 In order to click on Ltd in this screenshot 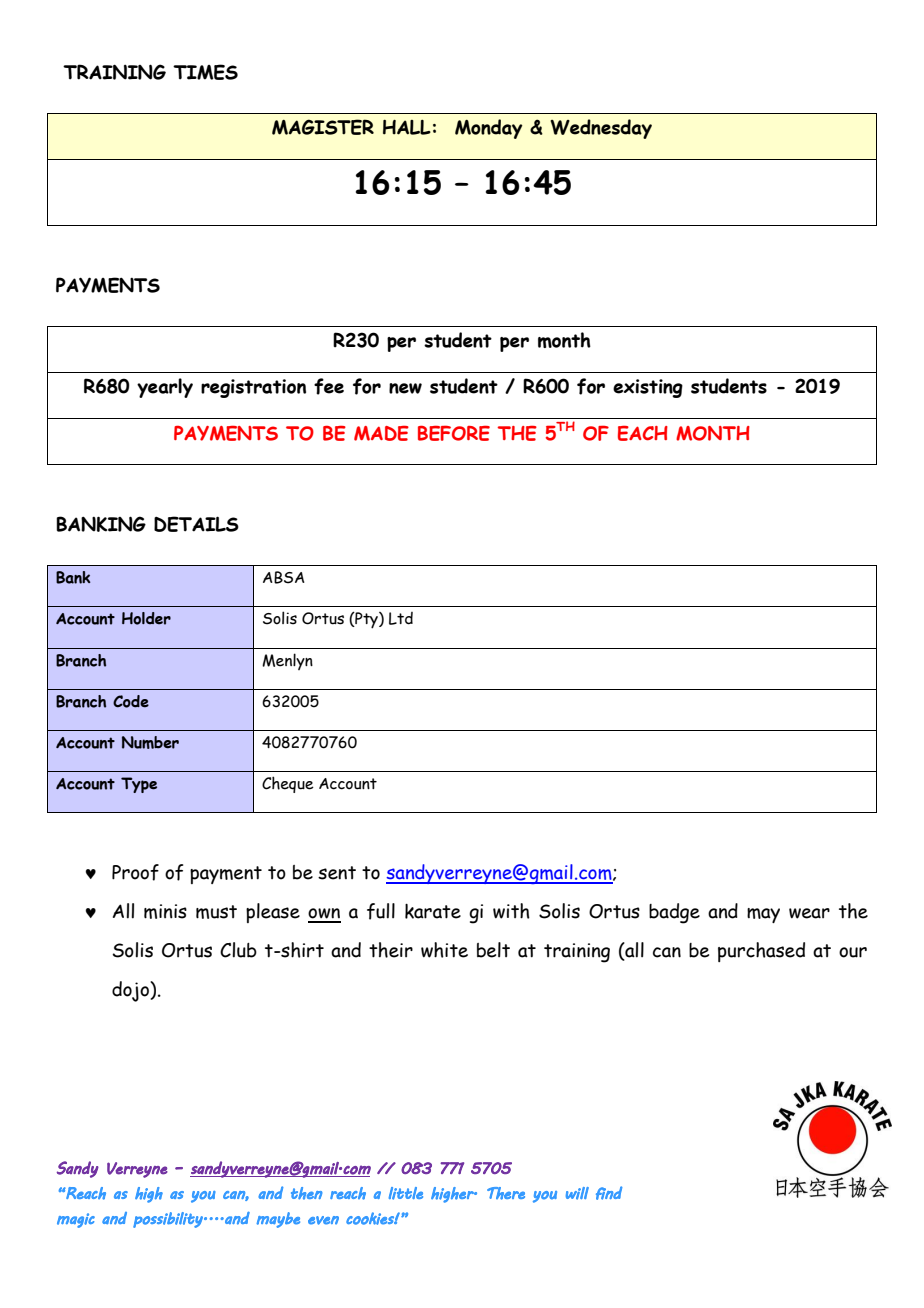, I will do `click(401, 618)`.
